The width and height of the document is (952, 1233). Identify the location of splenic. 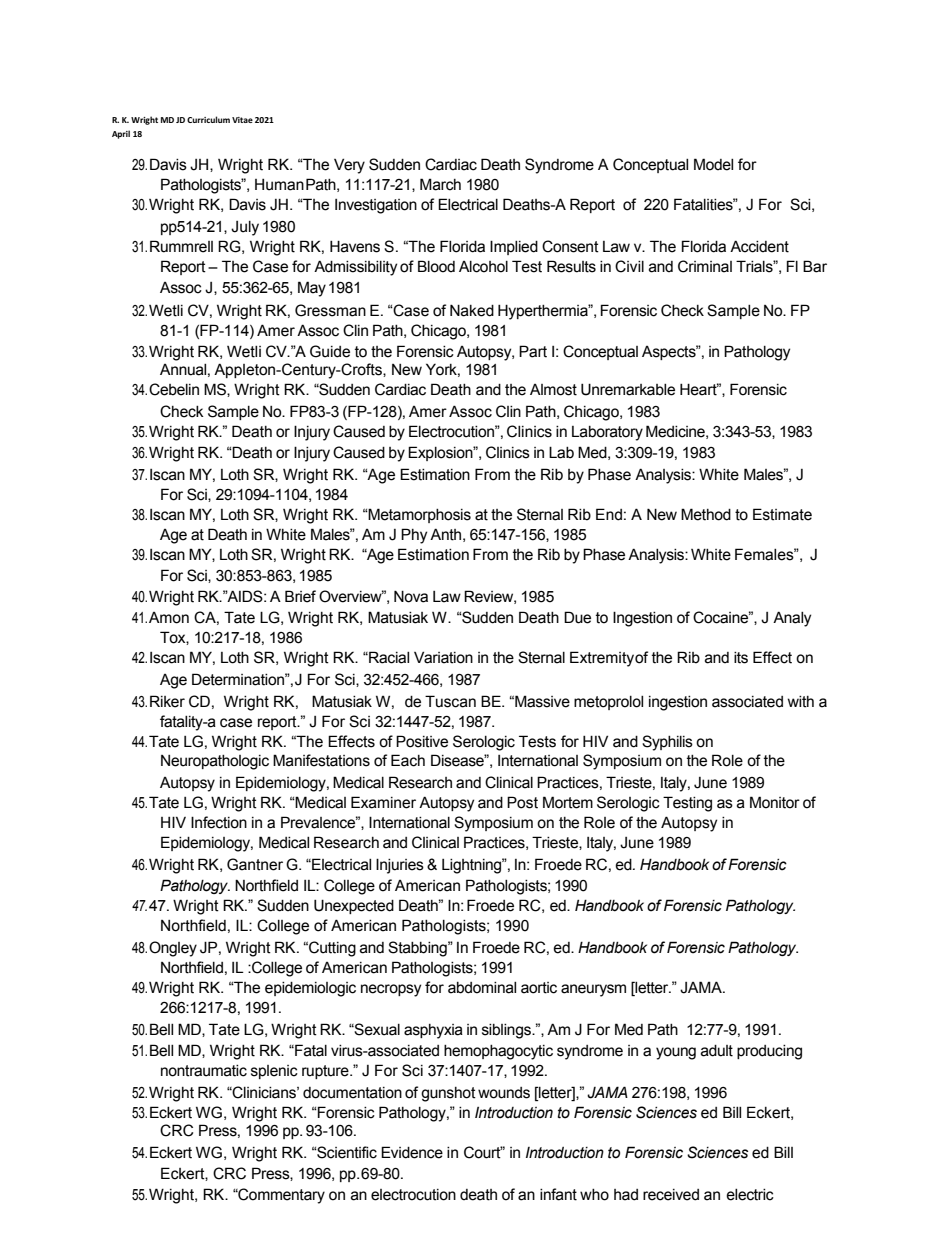
(274, 1072).
